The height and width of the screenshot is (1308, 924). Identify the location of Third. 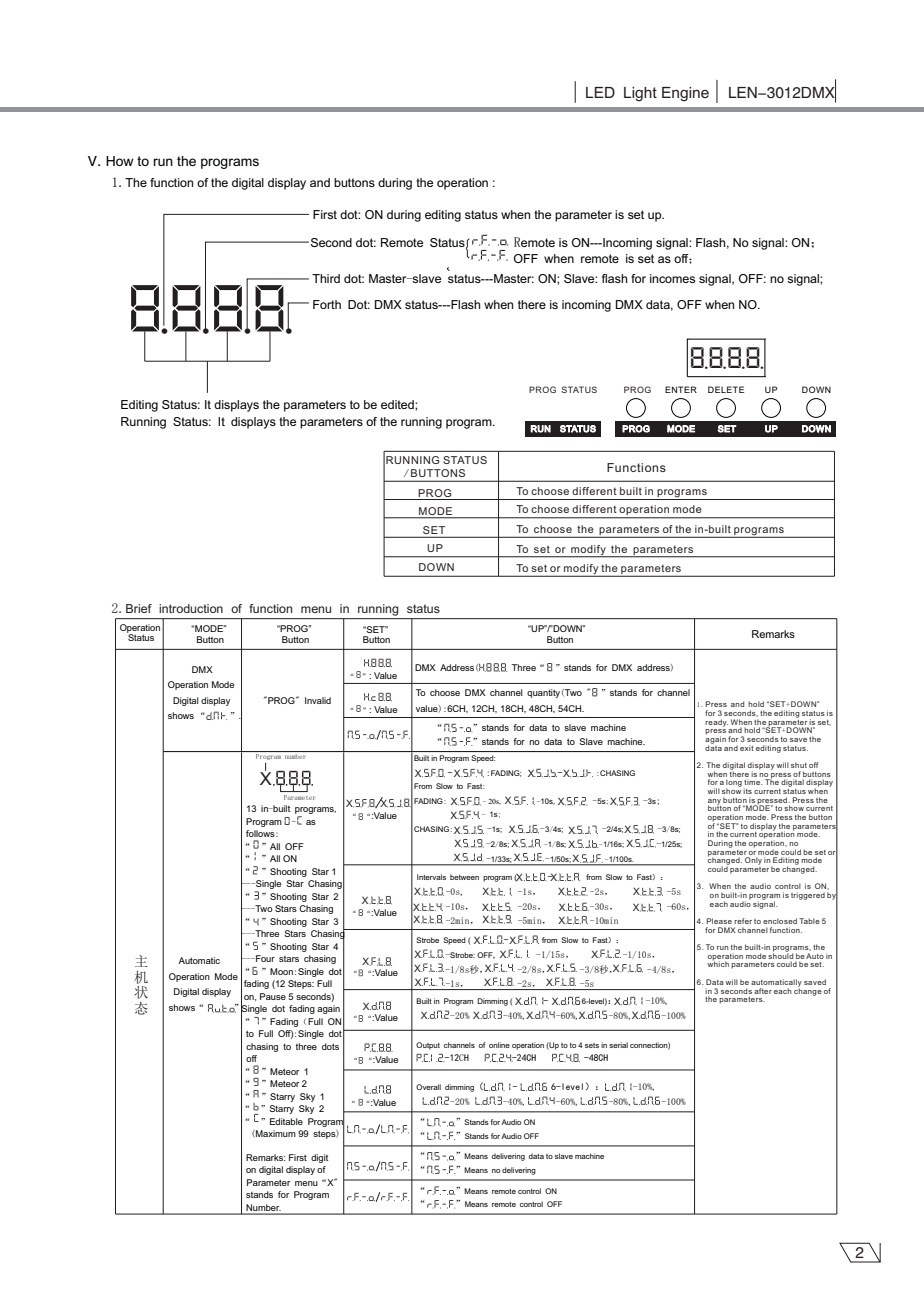
(326, 278).
